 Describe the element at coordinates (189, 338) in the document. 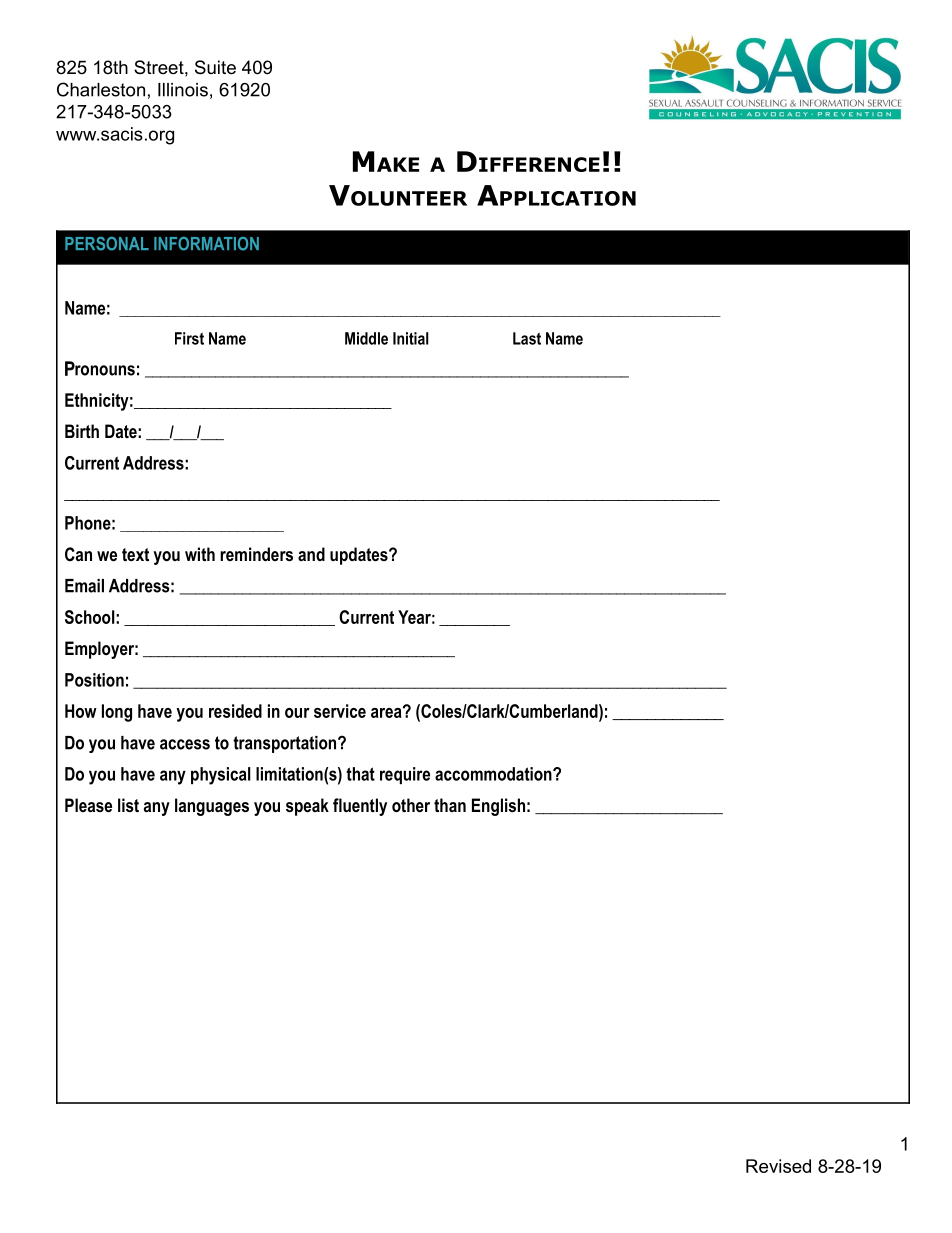

I see `First` at that location.
